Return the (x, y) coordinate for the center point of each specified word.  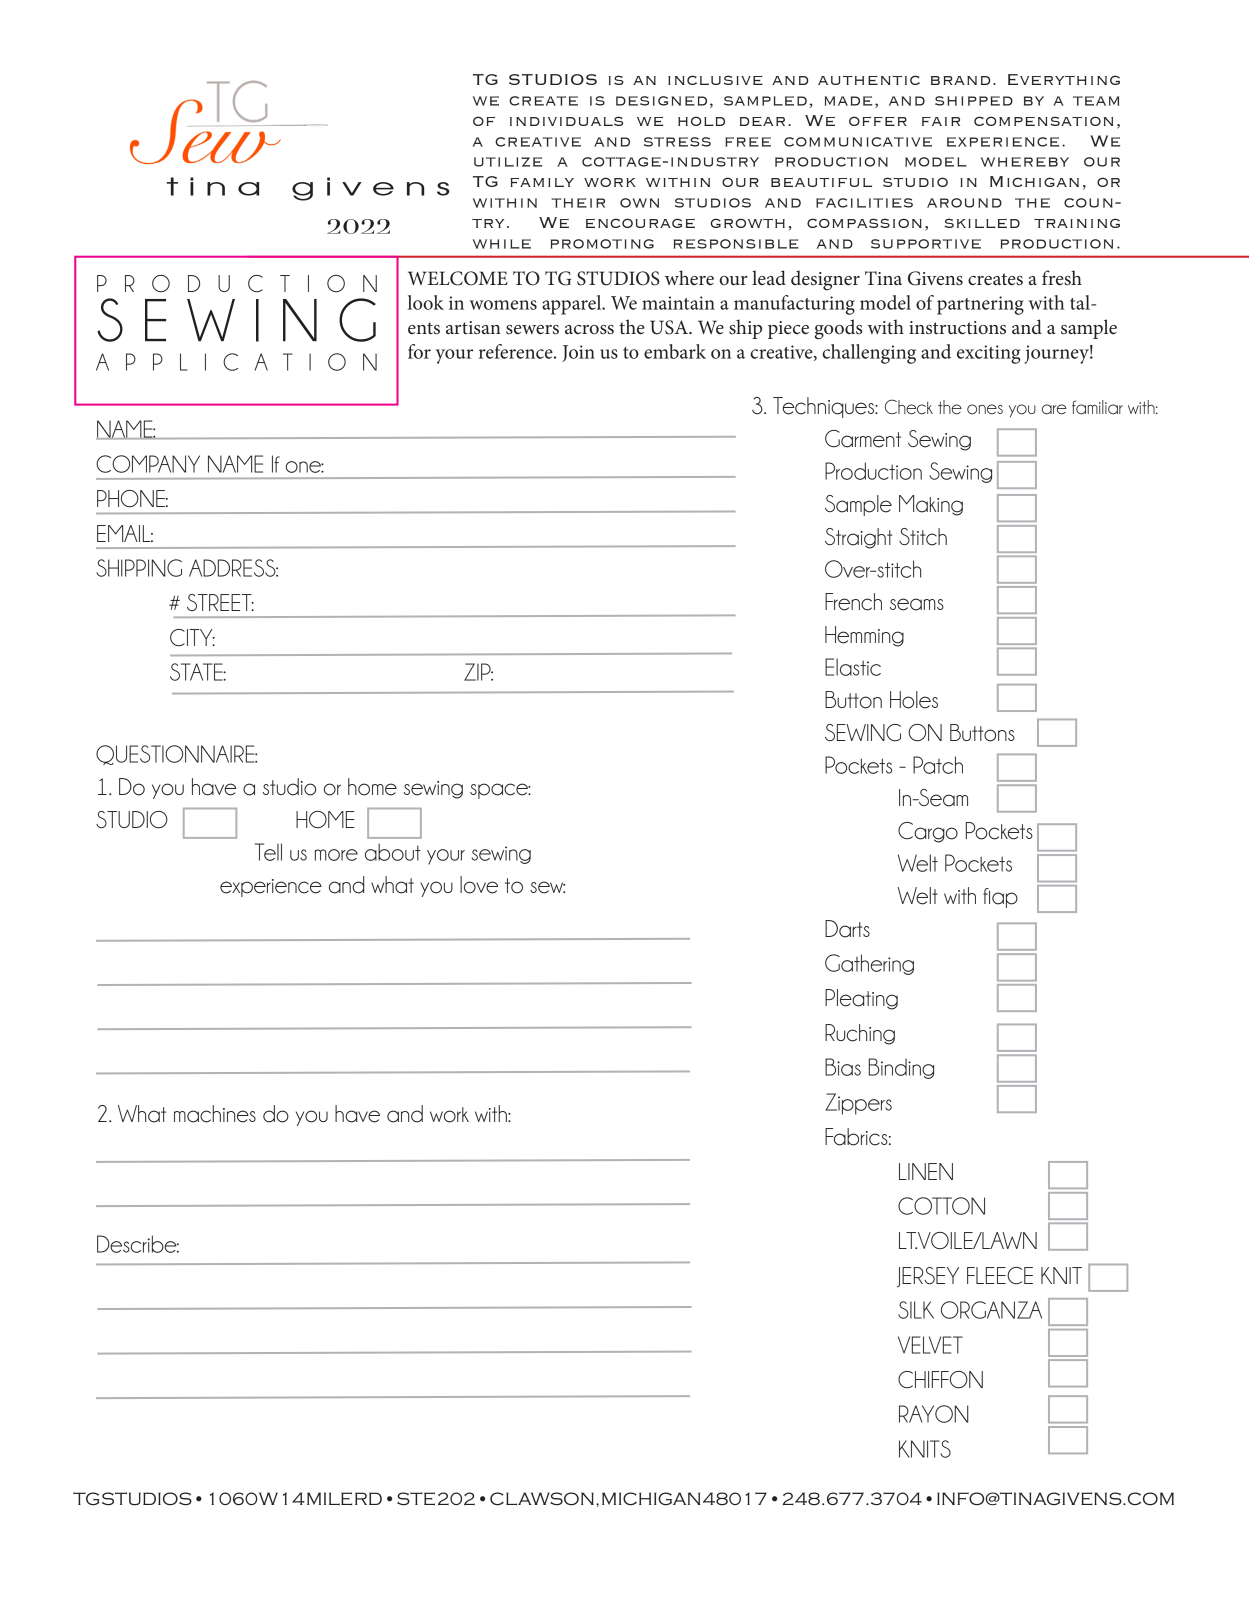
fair (941, 121)
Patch (938, 765)
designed (661, 101)
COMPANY (148, 464)
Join (578, 353)
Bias (843, 1067)
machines (215, 1114)
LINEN (926, 1171)
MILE (329, 1499)
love (479, 885)
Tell (268, 852)
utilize (508, 162)
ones (985, 409)
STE (416, 1499)
